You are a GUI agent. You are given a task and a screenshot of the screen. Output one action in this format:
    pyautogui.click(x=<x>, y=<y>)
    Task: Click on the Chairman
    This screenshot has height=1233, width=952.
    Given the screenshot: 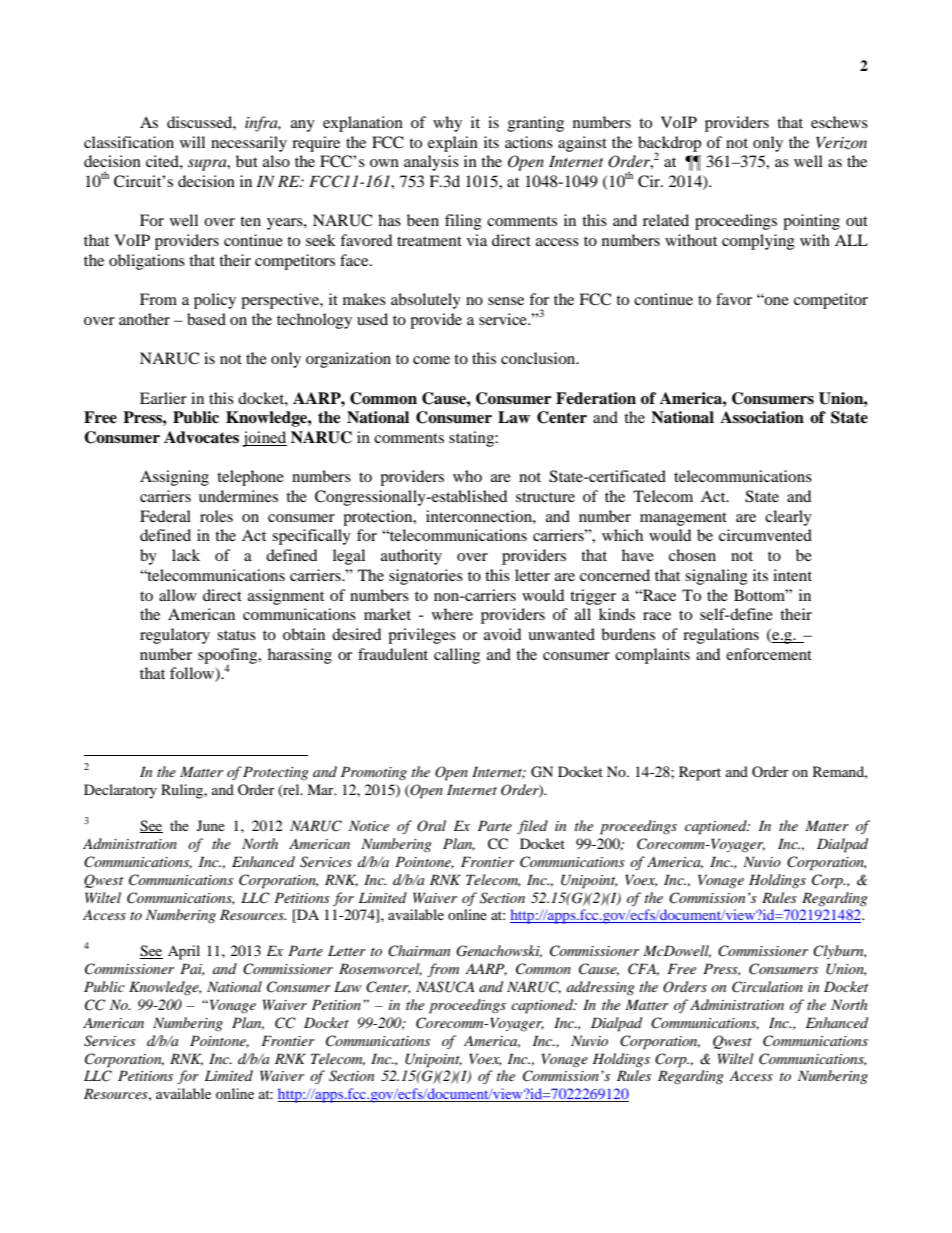 What is the action you would take?
    pyautogui.click(x=419, y=951)
